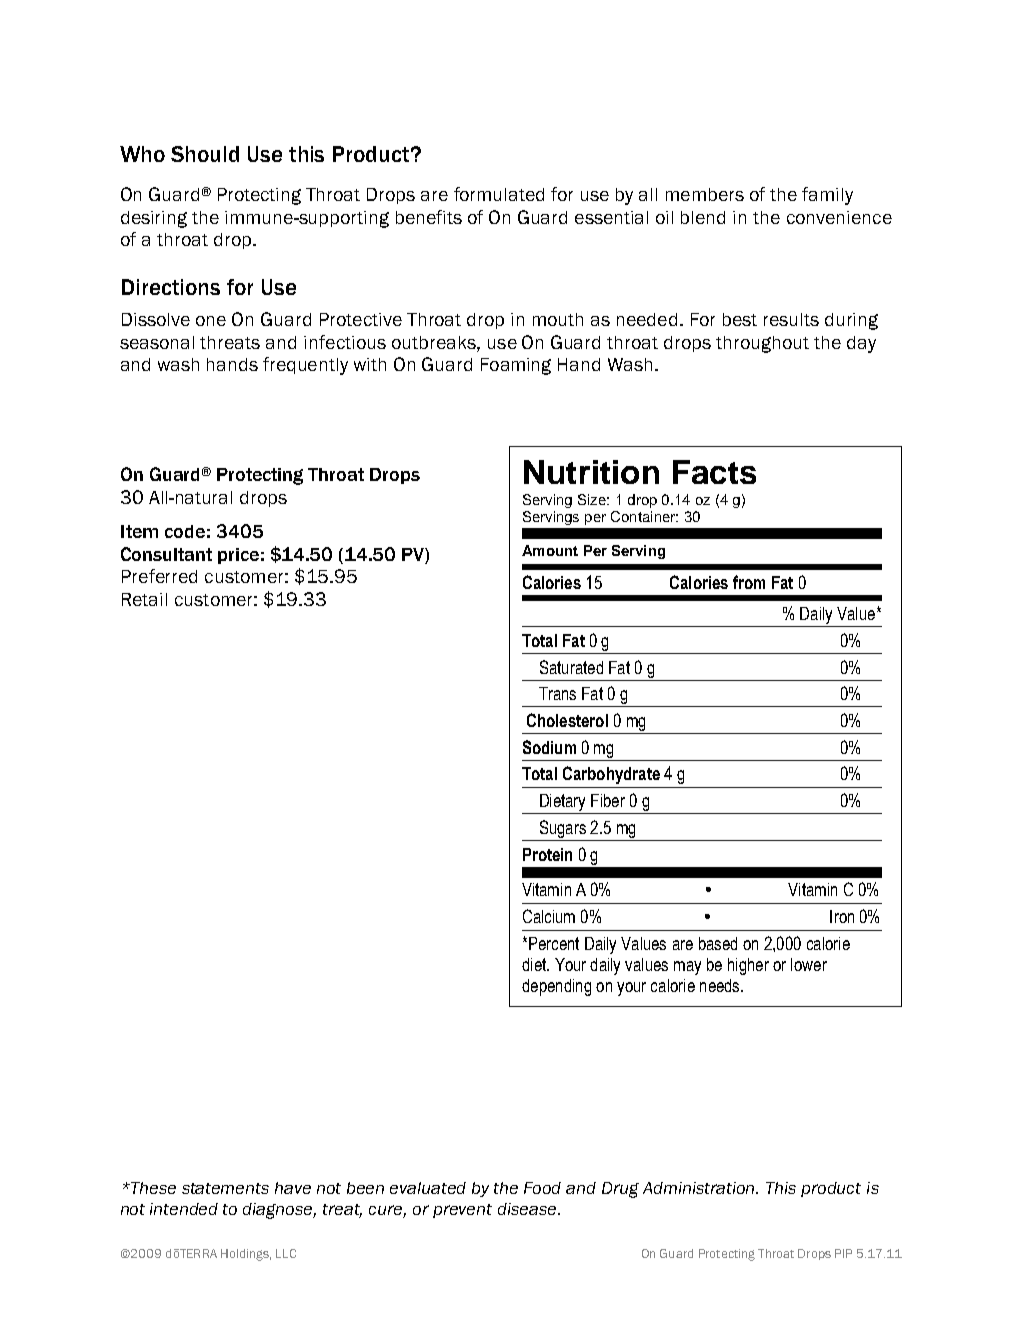  Describe the element at coordinates (827, 196) in the document. I see `family` at that location.
